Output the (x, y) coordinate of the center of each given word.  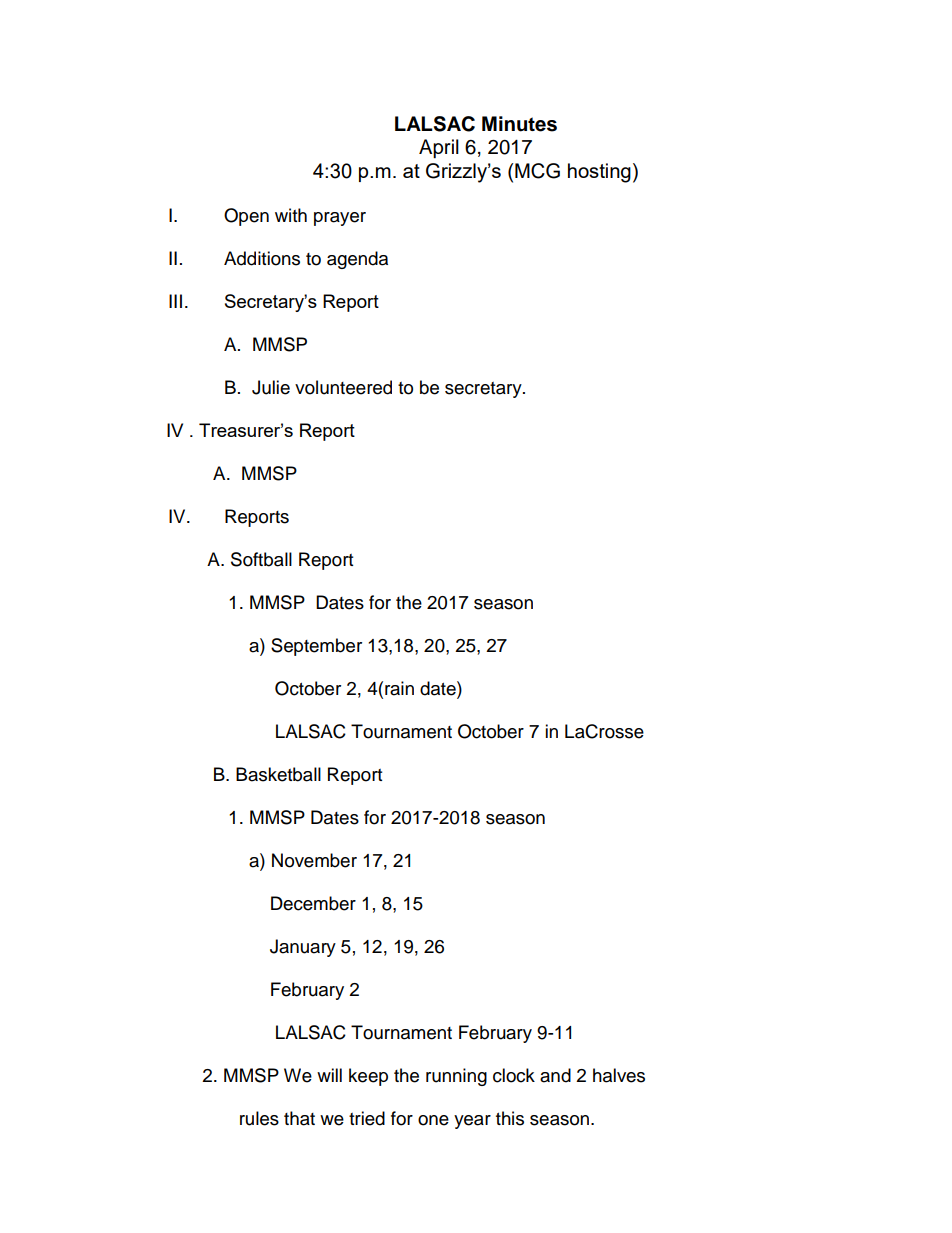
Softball (261, 559)
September (316, 647)
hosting (599, 173)
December (313, 903)
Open (246, 217)
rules (259, 1118)
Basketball (278, 774)
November (314, 860)
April (439, 148)
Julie (271, 387)
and (555, 1075)
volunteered (343, 387)
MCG (537, 171)
